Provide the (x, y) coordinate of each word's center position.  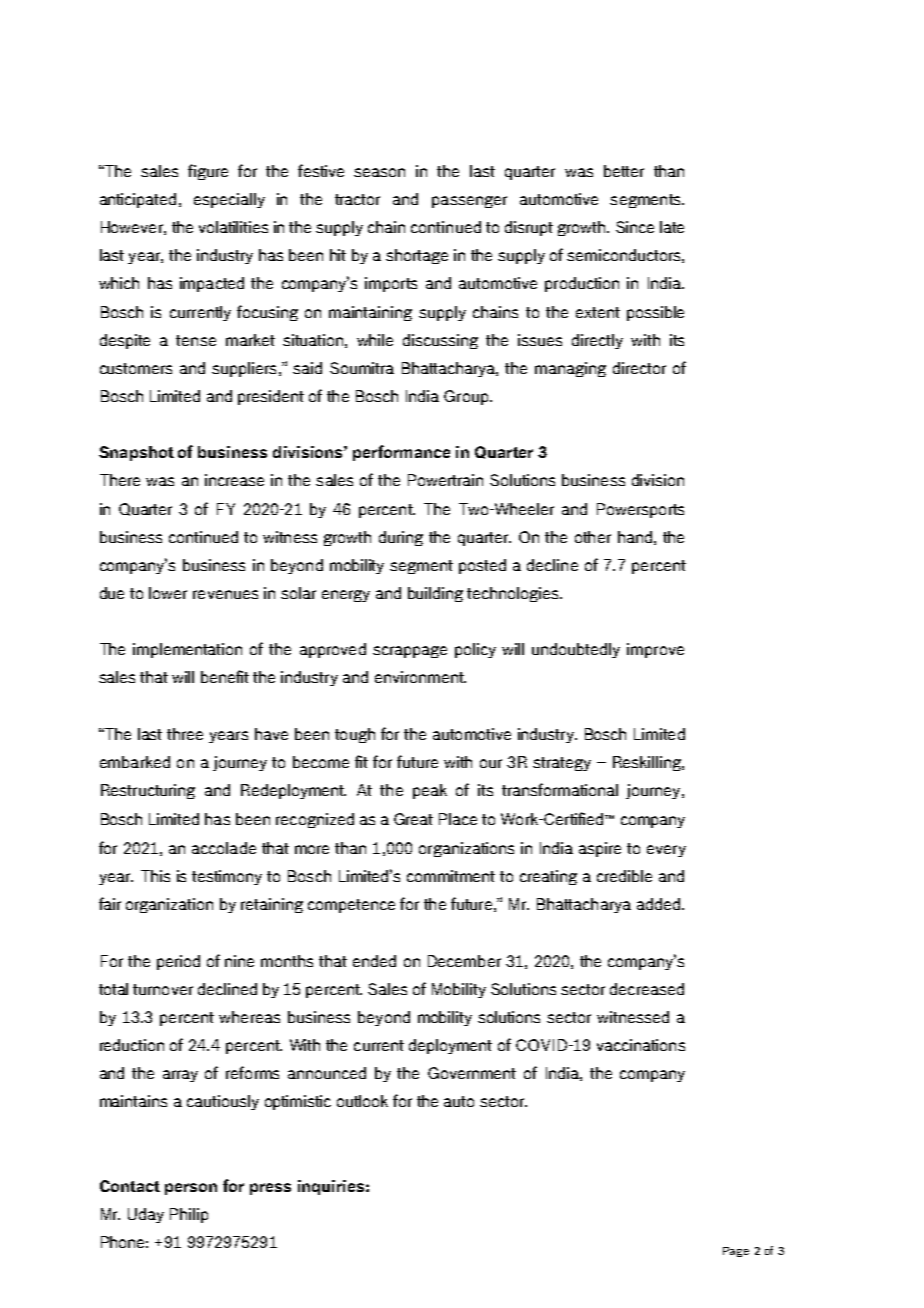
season (379, 172)
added (660, 904)
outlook (362, 1101)
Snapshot (136, 453)
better (624, 171)
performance (401, 453)
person (191, 1189)
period (178, 962)
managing (570, 369)
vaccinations (641, 1045)
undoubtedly (576, 650)
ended (374, 961)
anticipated (138, 200)
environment (420, 677)
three (185, 734)
